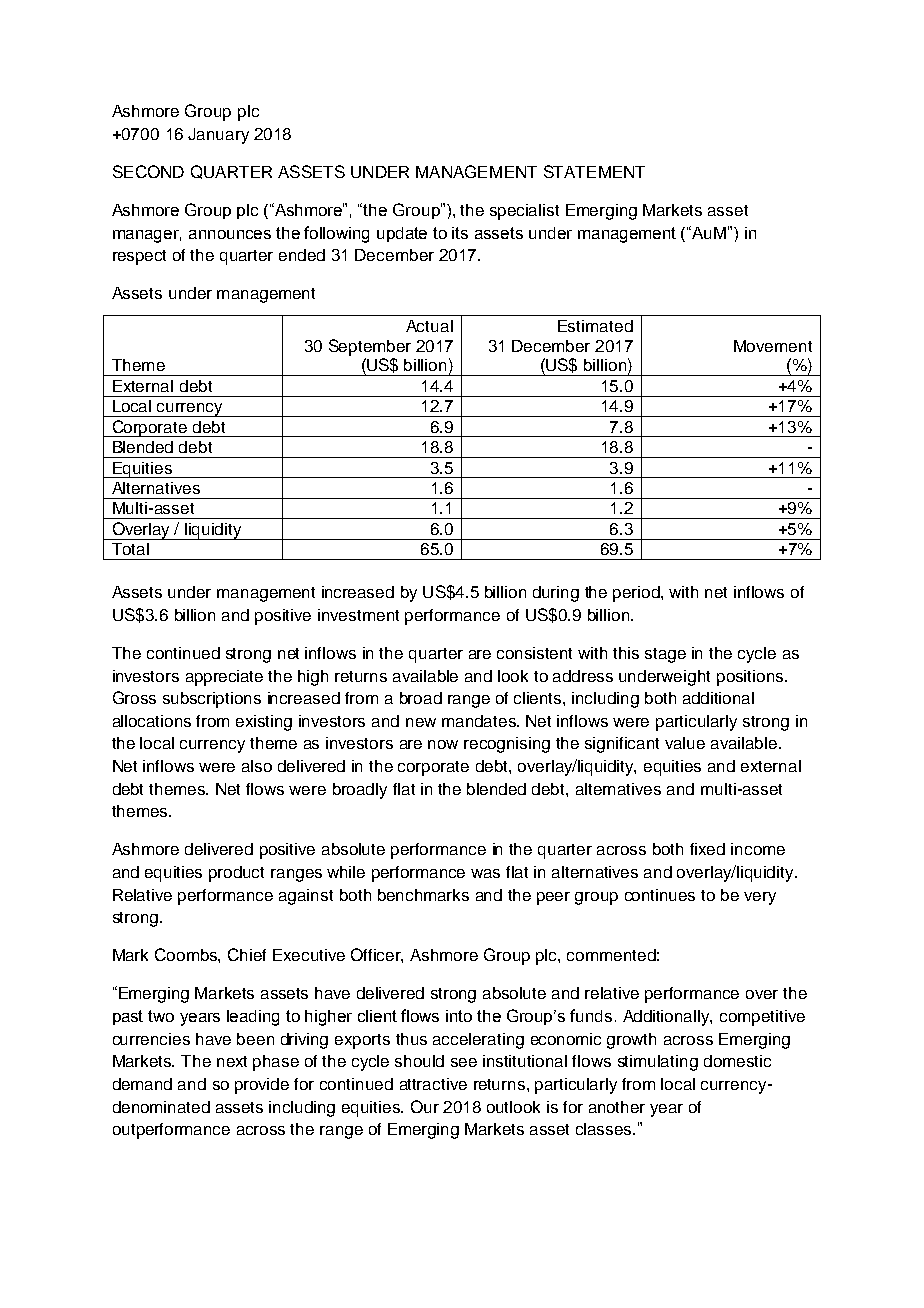  What do you see at coordinates (707, 849) in the screenshot?
I see `fixed` at bounding box center [707, 849].
